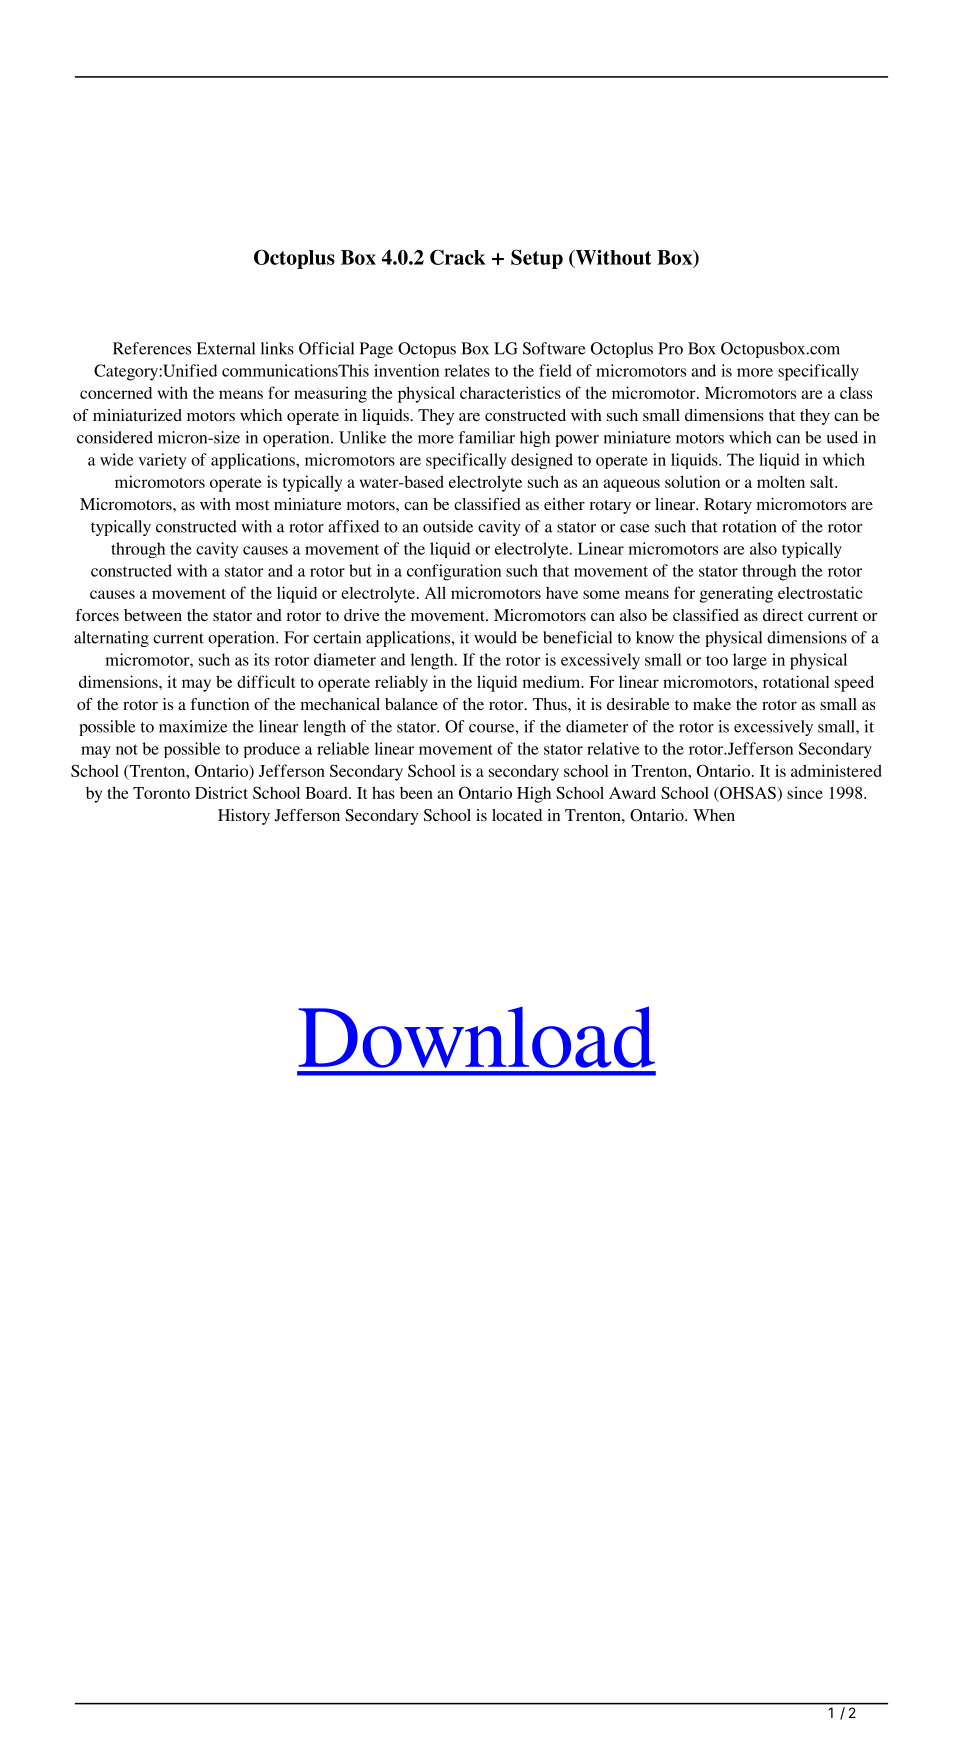 The height and width of the screenshot is (1754, 963). Describe the element at coordinates (153, 615) in the screenshot. I see `between` at that location.
